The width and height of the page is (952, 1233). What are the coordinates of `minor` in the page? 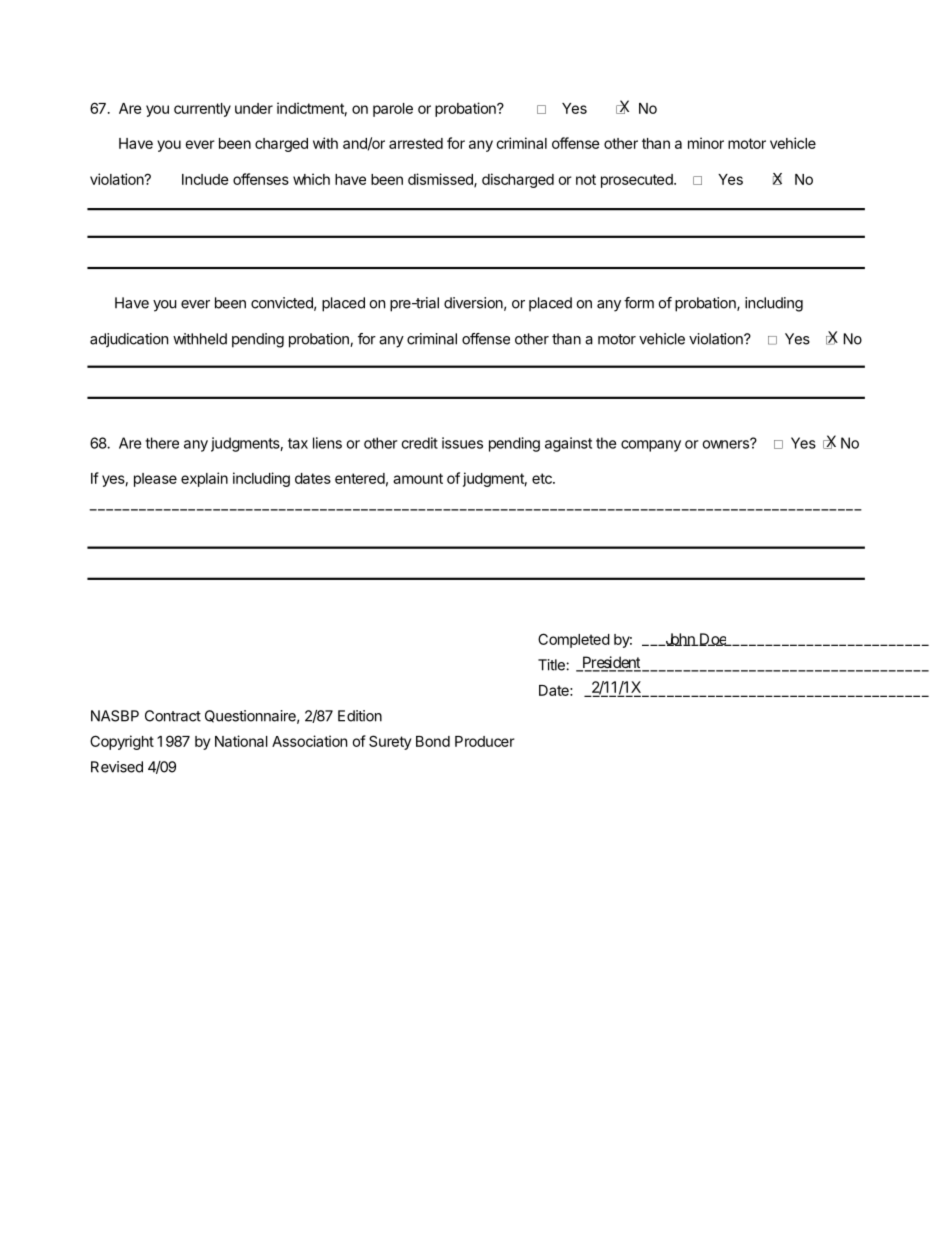 It's located at (706, 143).
